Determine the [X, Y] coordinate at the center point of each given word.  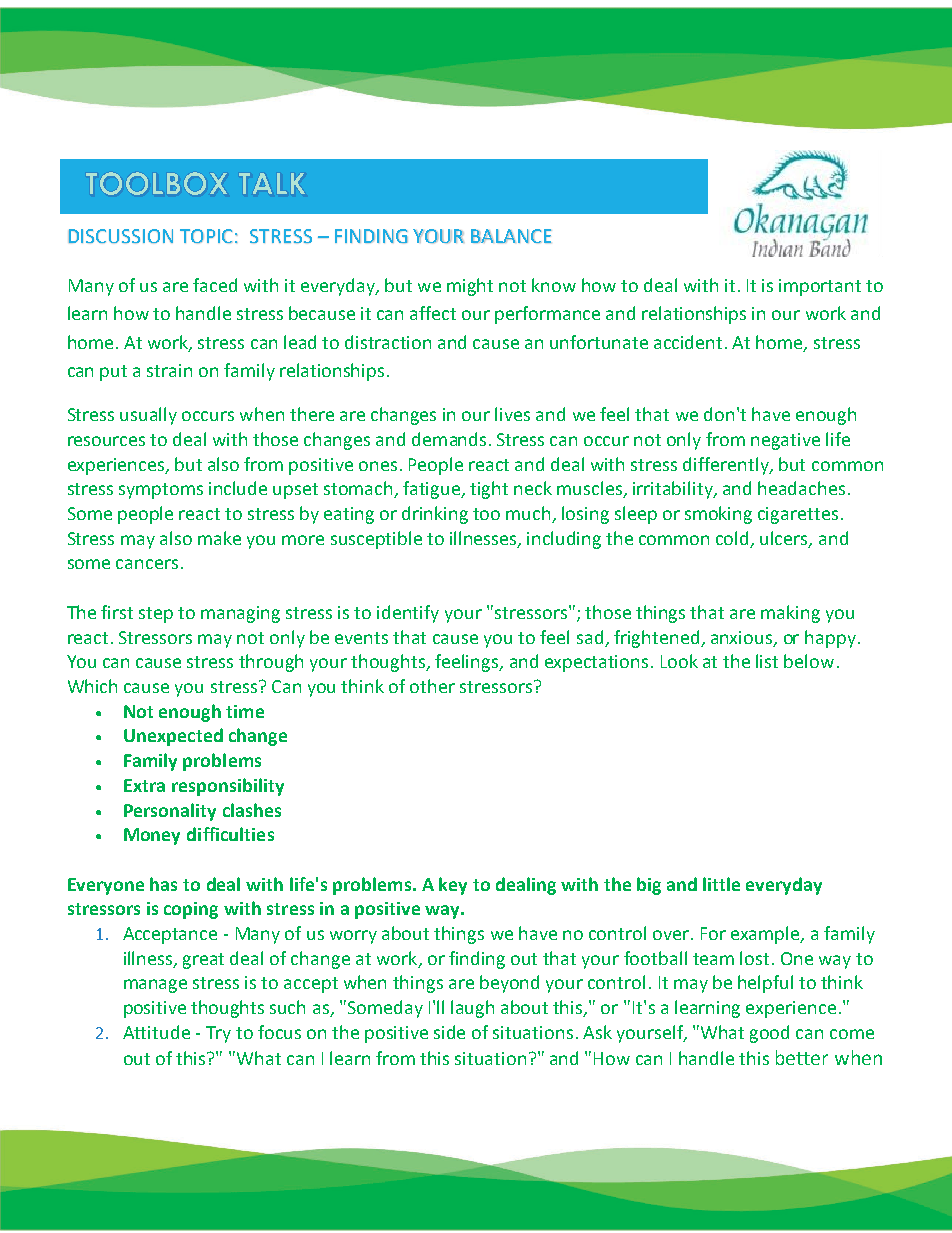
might [470, 287]
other [432, 686]
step [156, 615]
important [820, 287]
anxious [743, 638]
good [769, 1034]
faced [215, 285]
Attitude [156, 1032]
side [449, 1032]
